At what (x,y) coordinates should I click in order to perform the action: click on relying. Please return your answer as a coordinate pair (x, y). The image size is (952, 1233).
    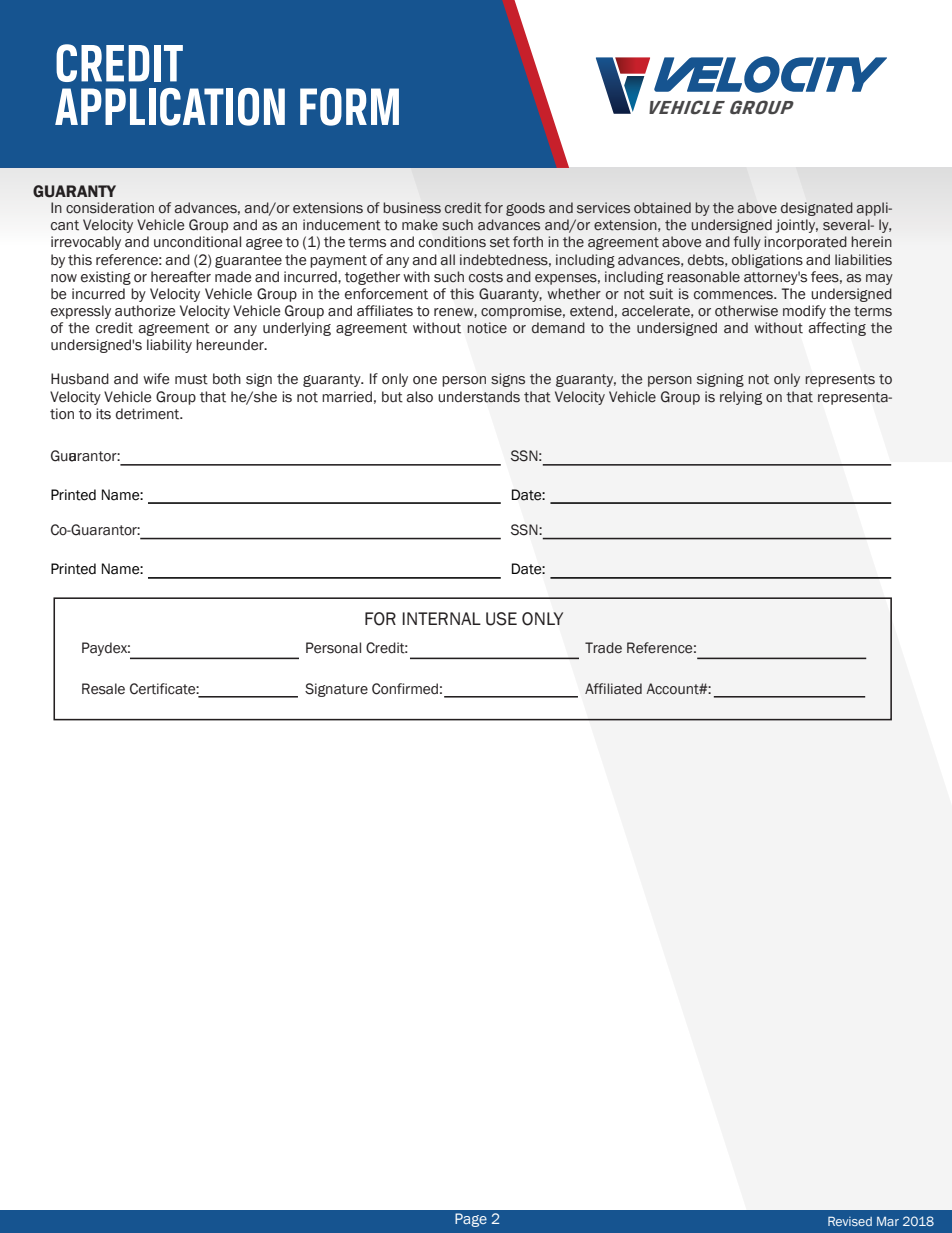
    Looking at the image, I should click on (741, 398).
